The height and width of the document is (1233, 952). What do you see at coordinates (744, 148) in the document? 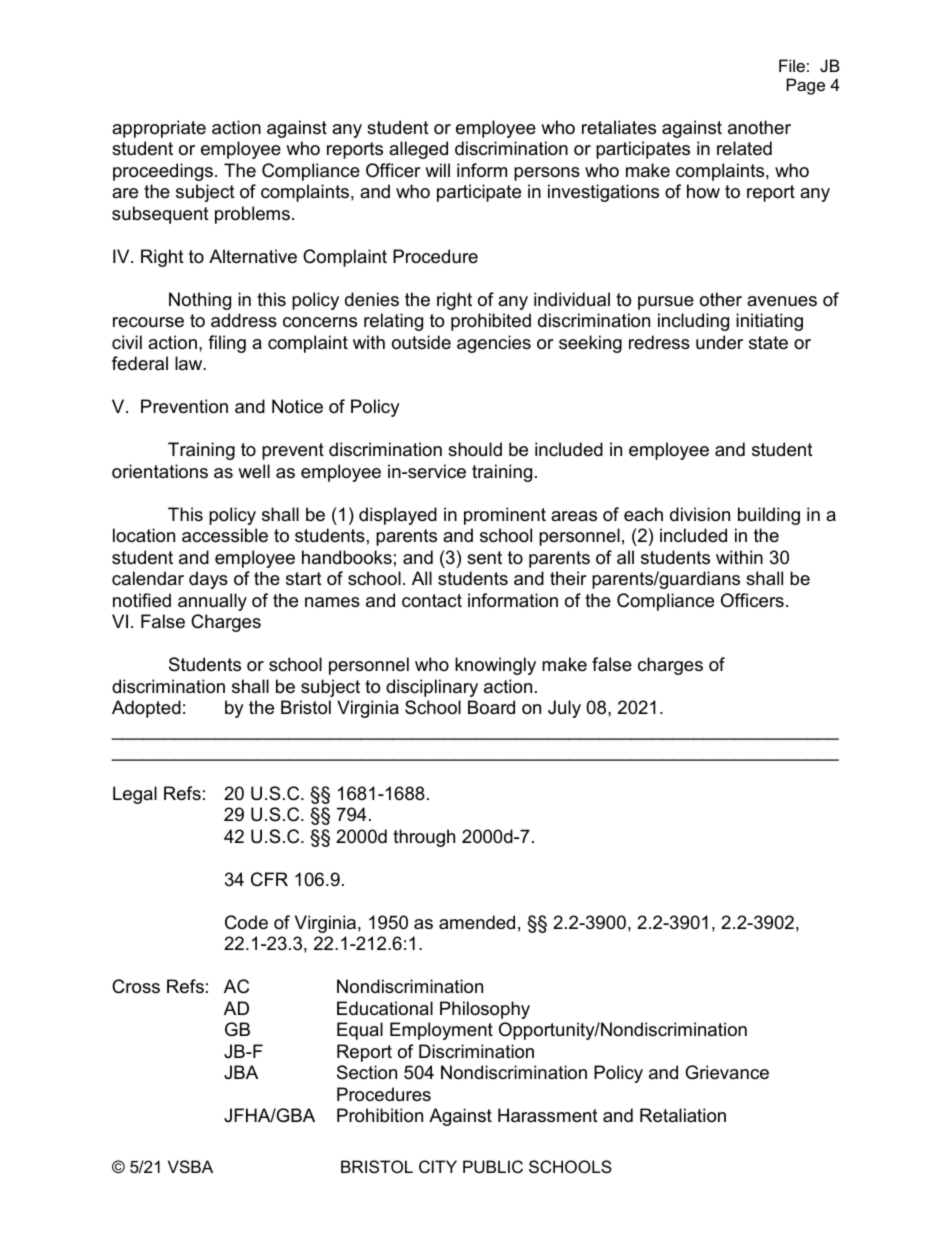
I see `related` at bounding box center [744, 148].
